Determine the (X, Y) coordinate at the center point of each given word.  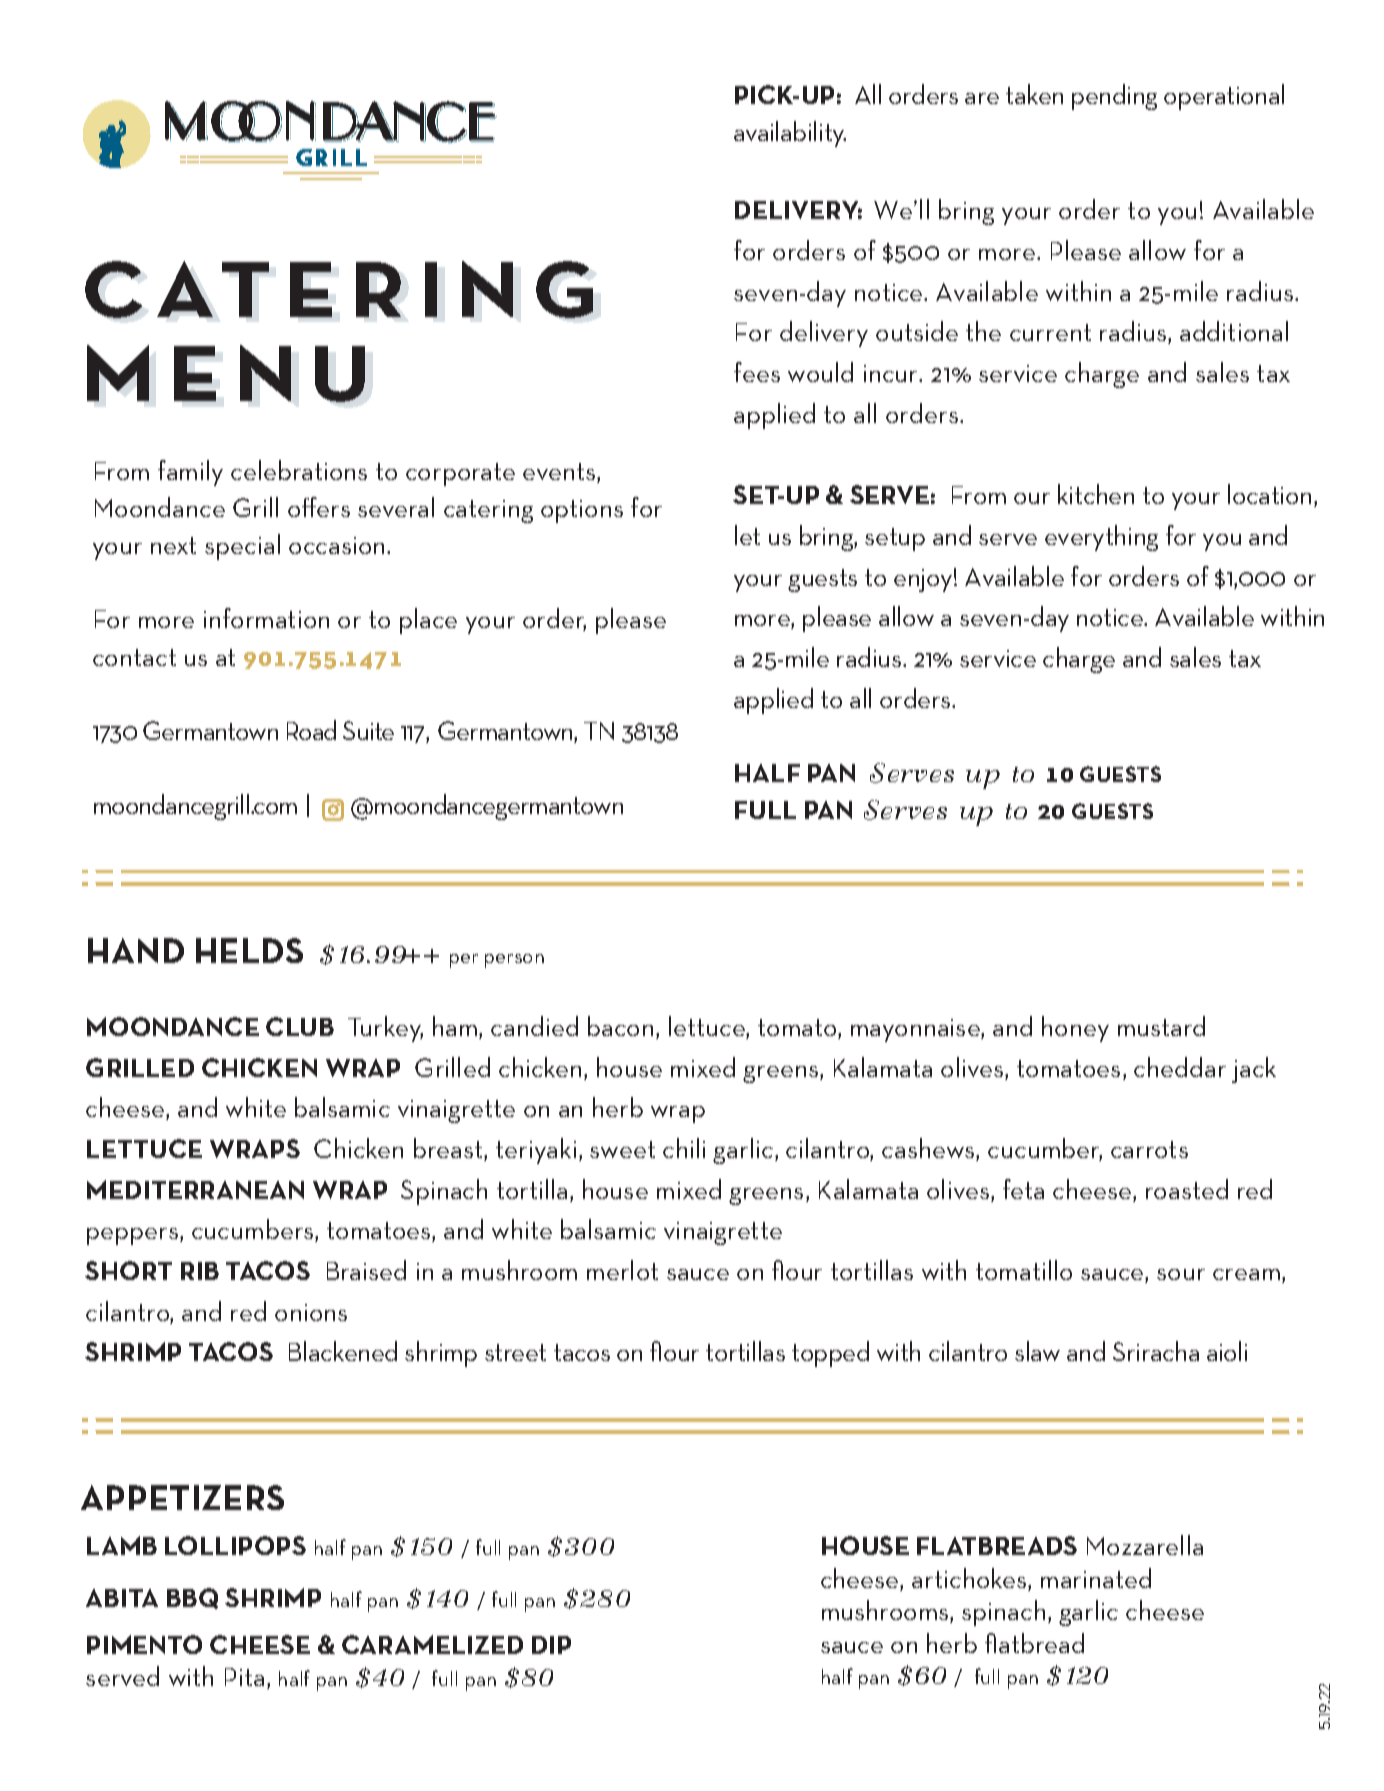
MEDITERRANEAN (195, 1189)
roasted (1187, 1189)
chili (684, 1148)
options (582, 511)
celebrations (299, 470)
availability (790, 134)
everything (1101, 538)
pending (1114, 97)
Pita (244, 1677)
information (266, 618)
